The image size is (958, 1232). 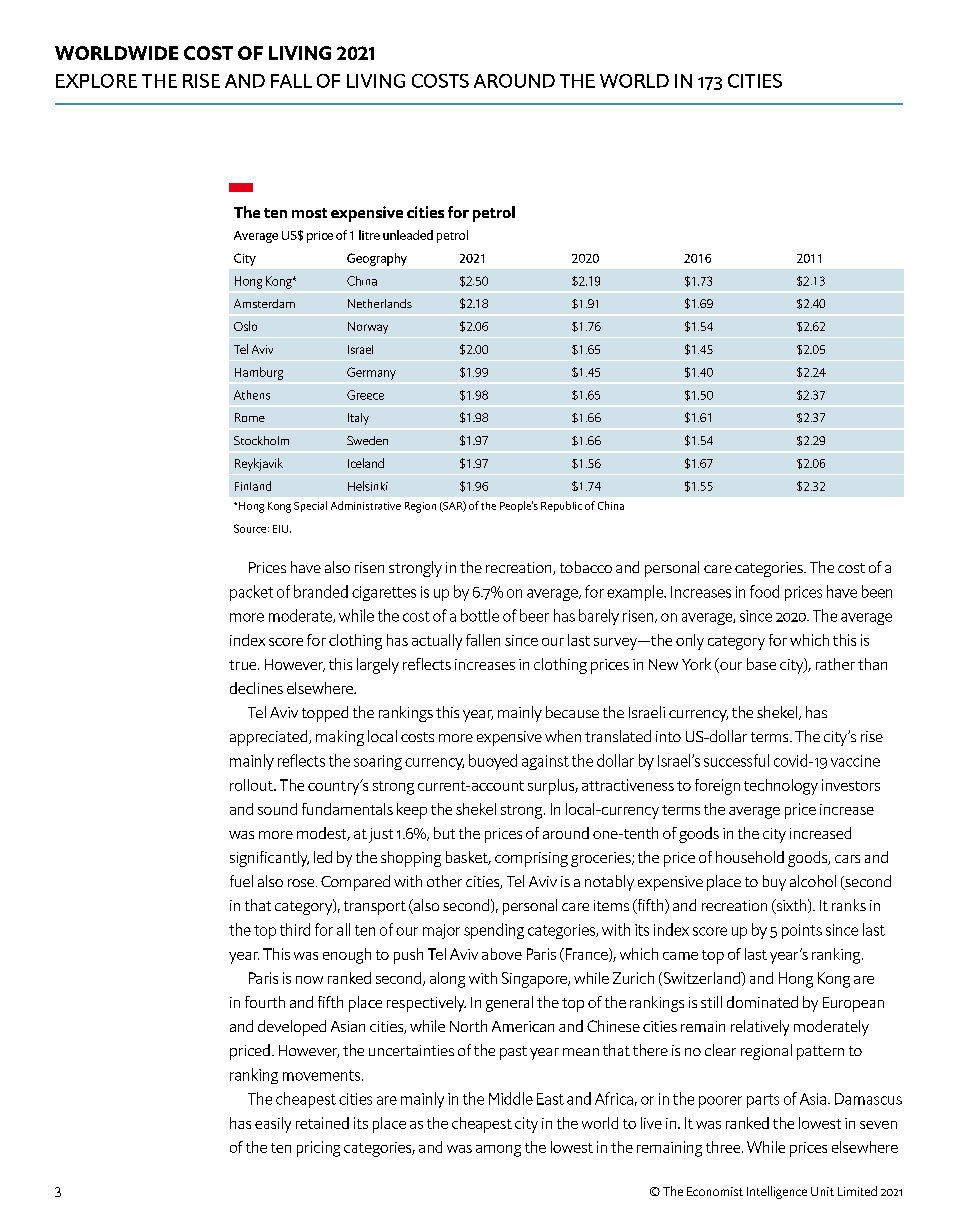 I want to click on EXPLORE, so click(x=96, y=81).
